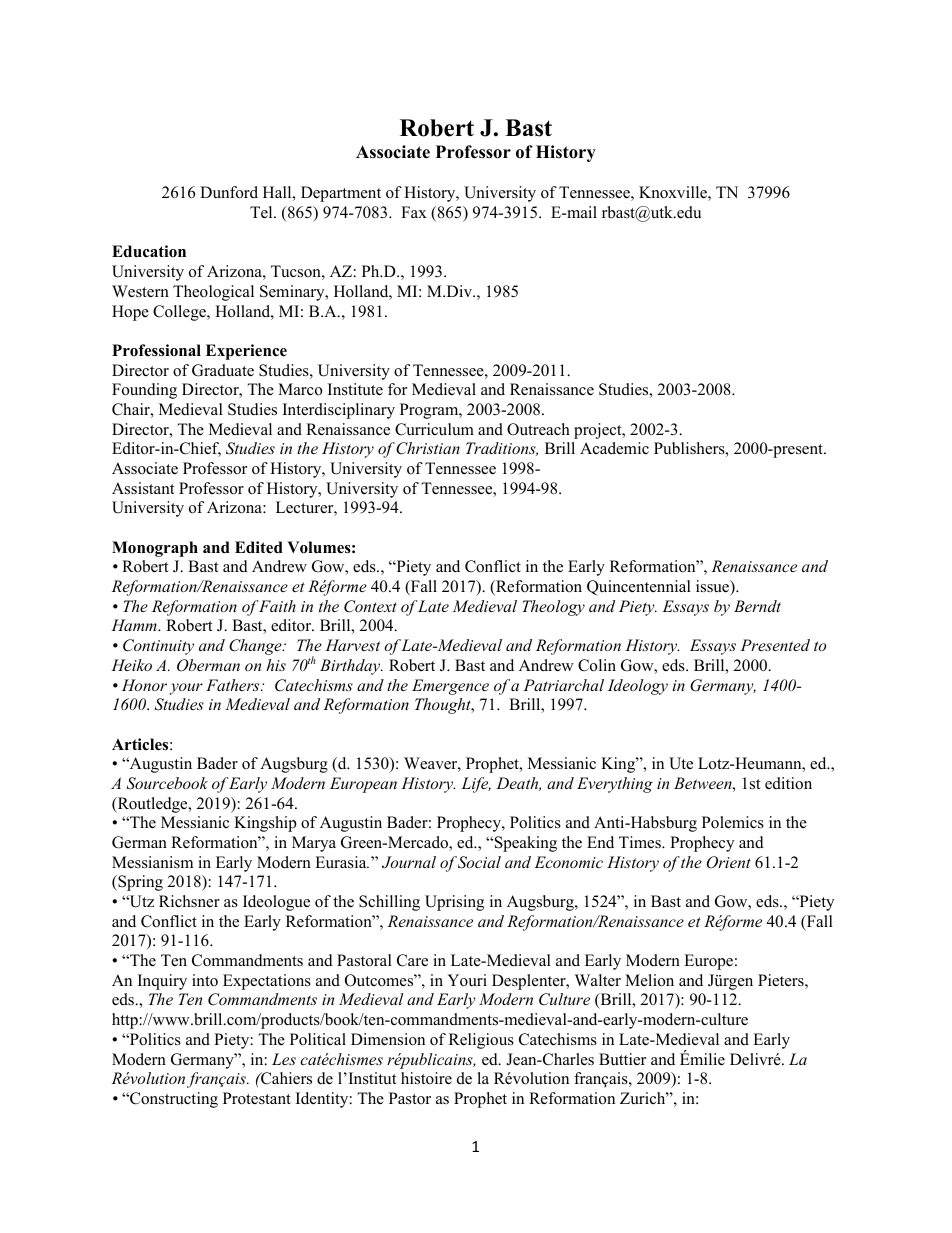 This document has width=952, height=1233. I want to click on Christian, so click(428, 448).
